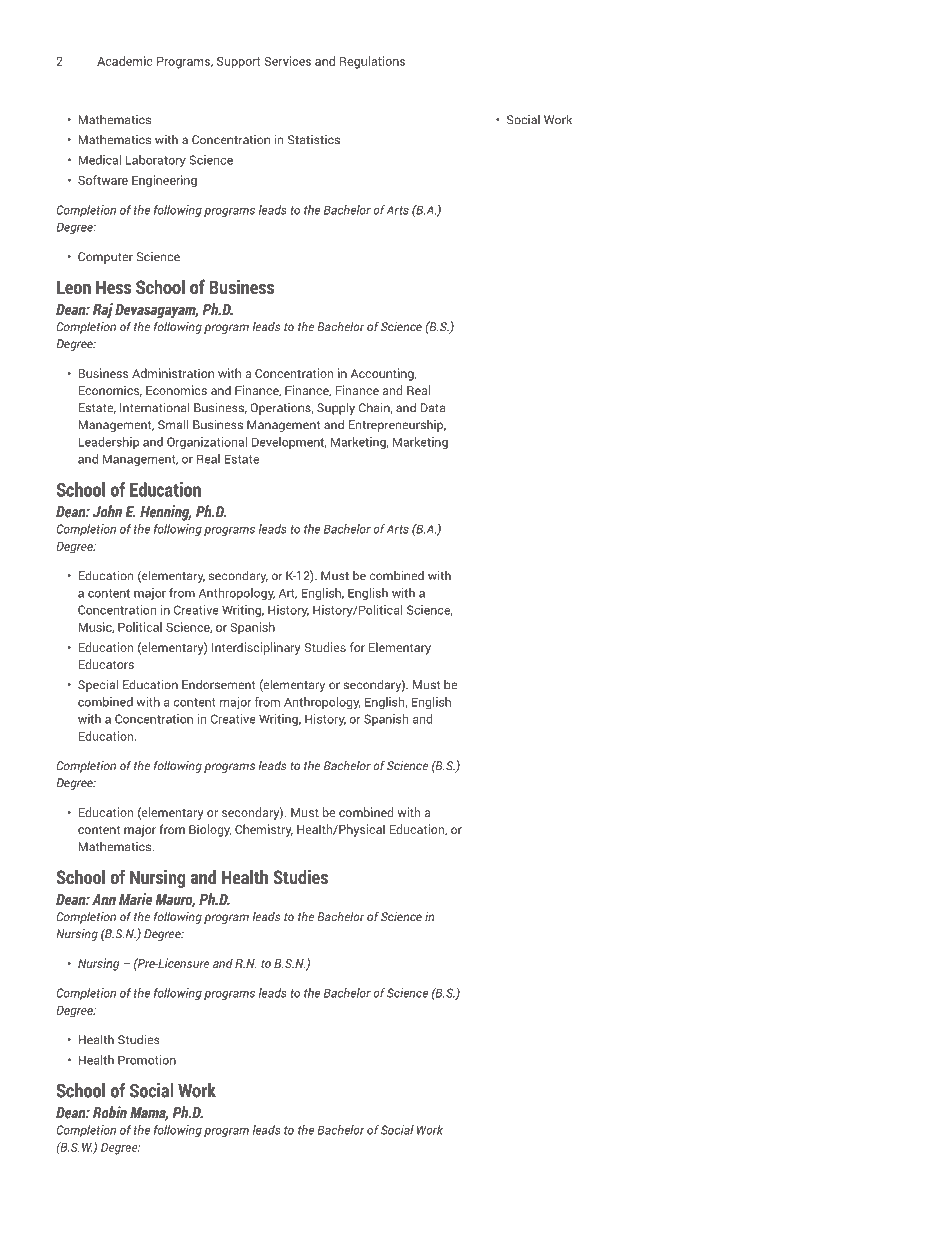  Describe the element at coordinates (289, 443) in the page. I see `Development` at that location.
